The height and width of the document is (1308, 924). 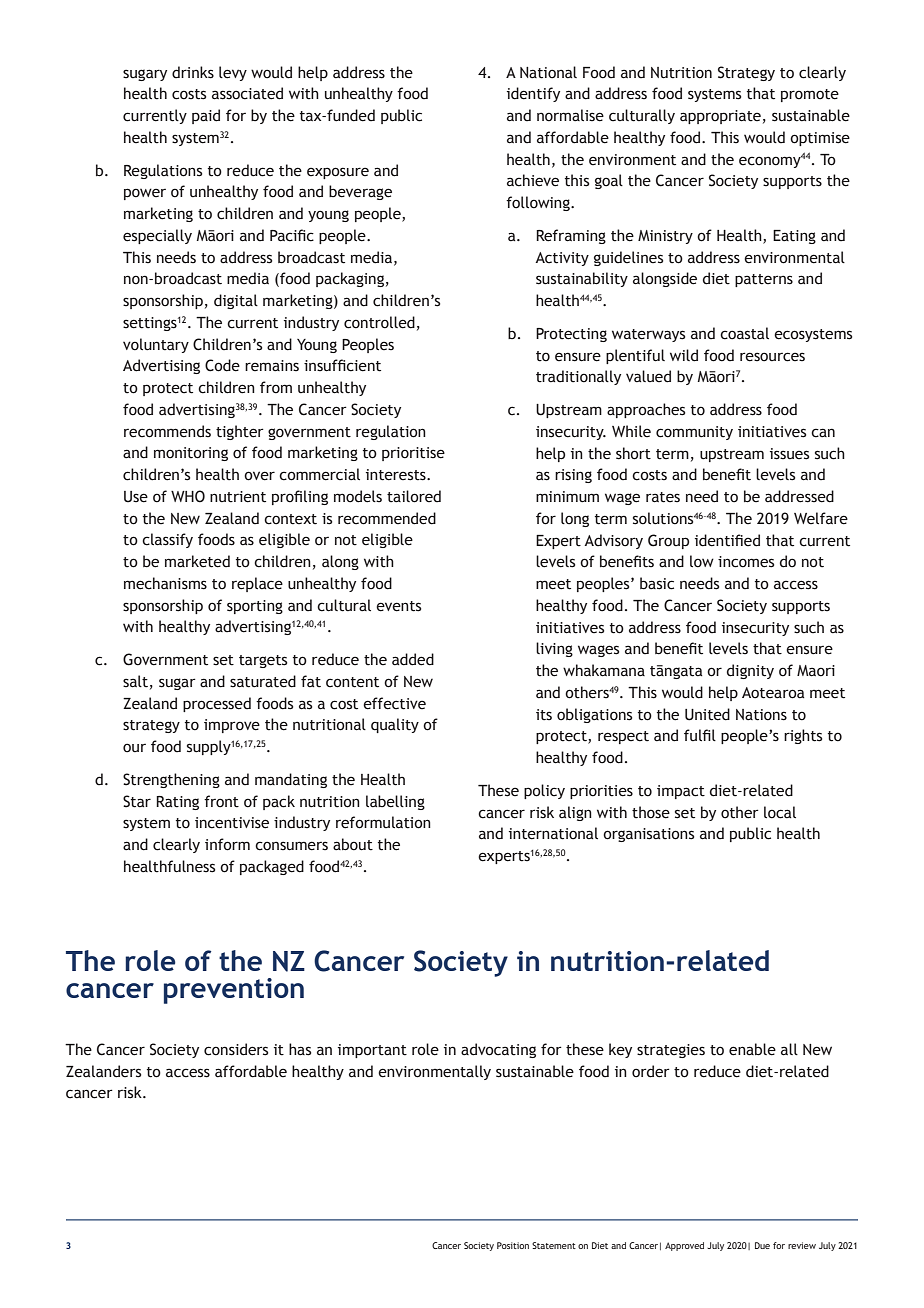 I want to click on Position, so click(x=513, y=1245).
